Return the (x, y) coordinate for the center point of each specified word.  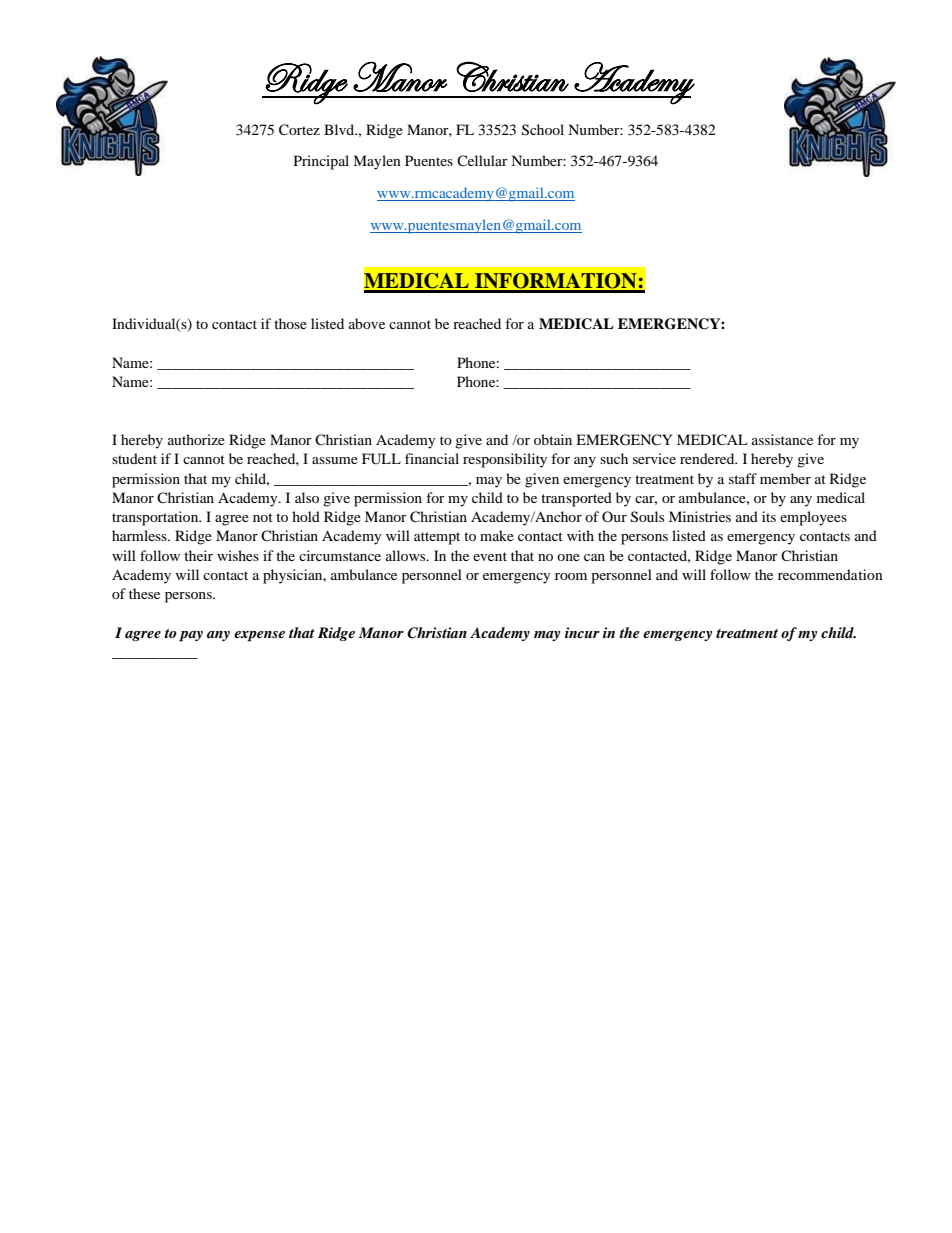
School (543, 130)
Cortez (299, 130)
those (290, 323)
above (367, 323)
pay (191, 636)
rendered (708, 458)
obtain (553, 439)
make (497, 535)
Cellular (482, 160)
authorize (196, 439)
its (769, 516)
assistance (782, 439)
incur (582, 632)
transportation (156, 518)
